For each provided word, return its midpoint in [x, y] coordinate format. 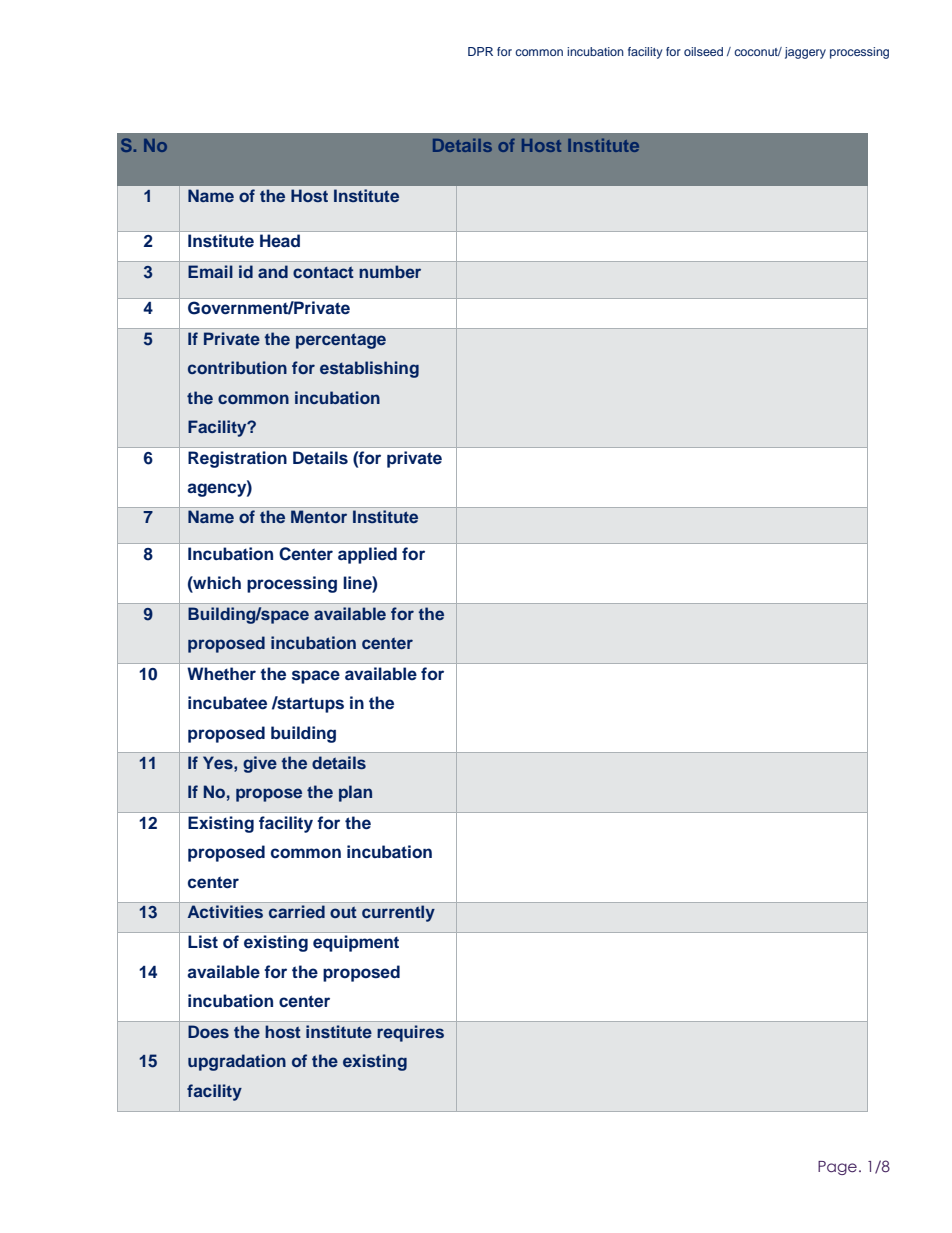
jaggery [805, 53]
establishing [369, 369]
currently [398, 913]
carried [297, 911]
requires [410, 1033]
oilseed [703, 51]
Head [280, 240]
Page [837, 1168]
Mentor [319, 516]
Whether [221, 674]
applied [367, 555]
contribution [237, 367]
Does [208, 1031]
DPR [480, 51]
